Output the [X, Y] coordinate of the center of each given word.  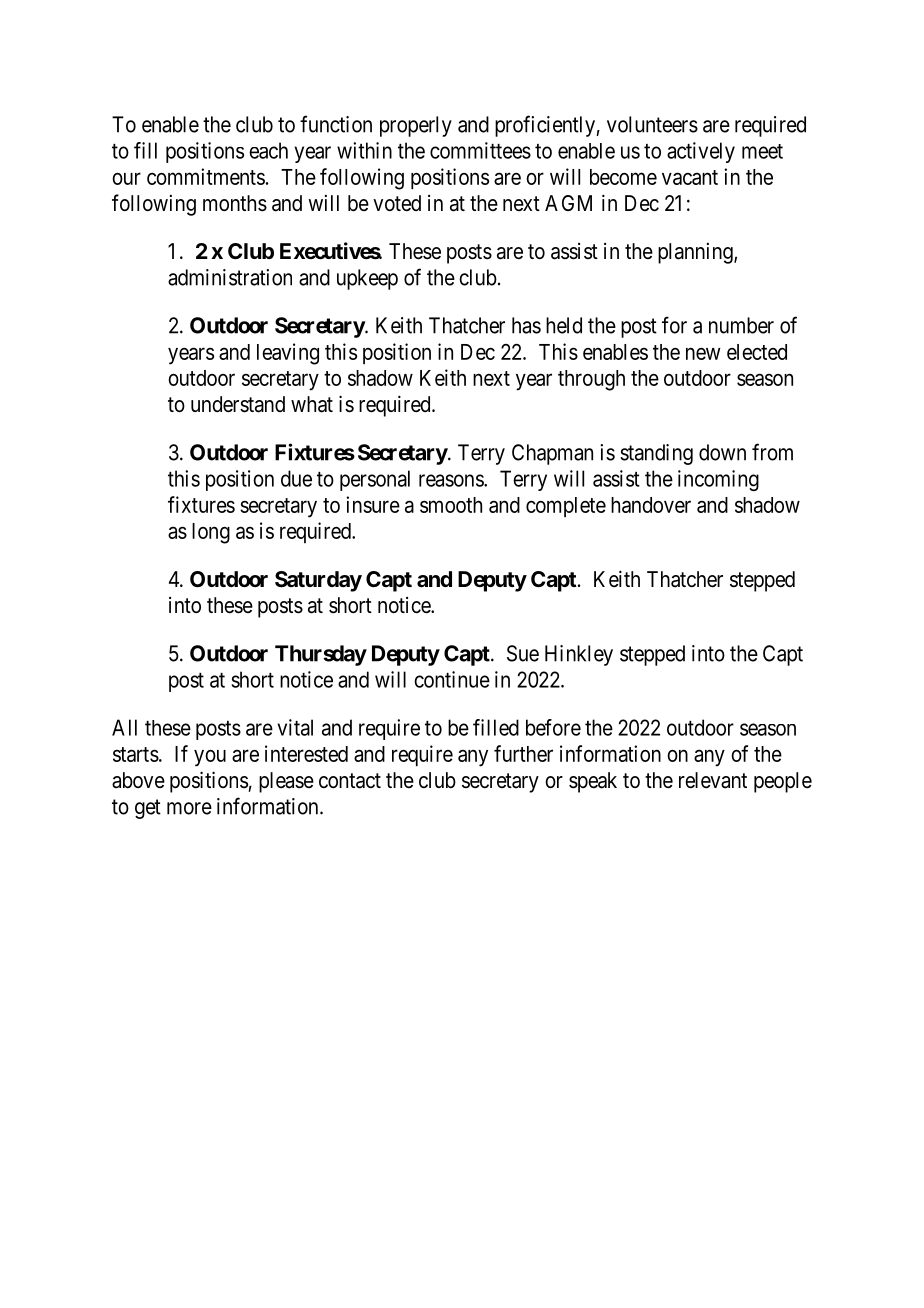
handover [651, 505]
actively [701, 152]
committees [480, 150]
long [211, 533]
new [703, 353]
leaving [288, 354]
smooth [451, 505]
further [523, 753]
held [564, 325]
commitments [206, 176]
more [189, 808]
